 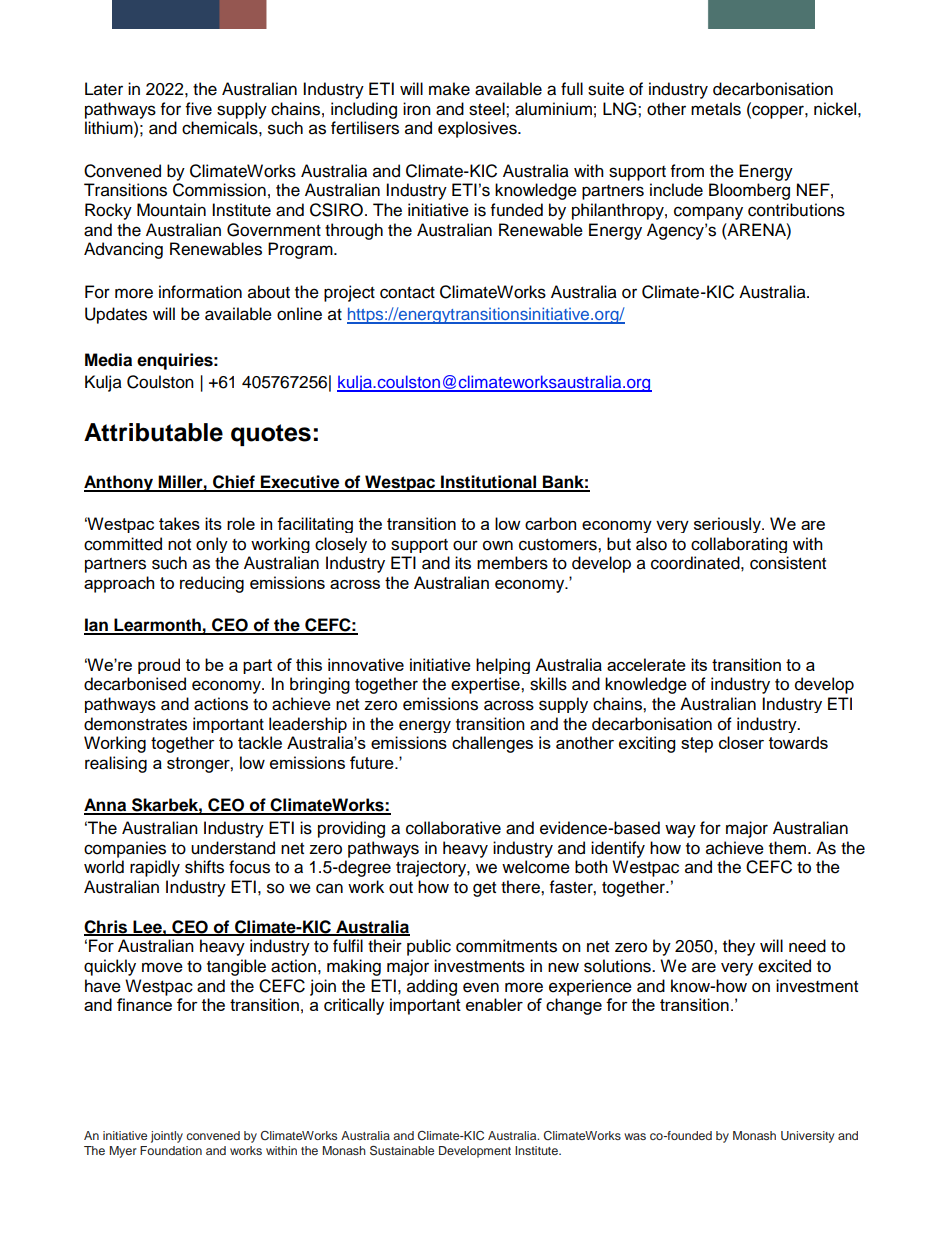 I want to click on Sustainable, so click(x=402, y=1151).
